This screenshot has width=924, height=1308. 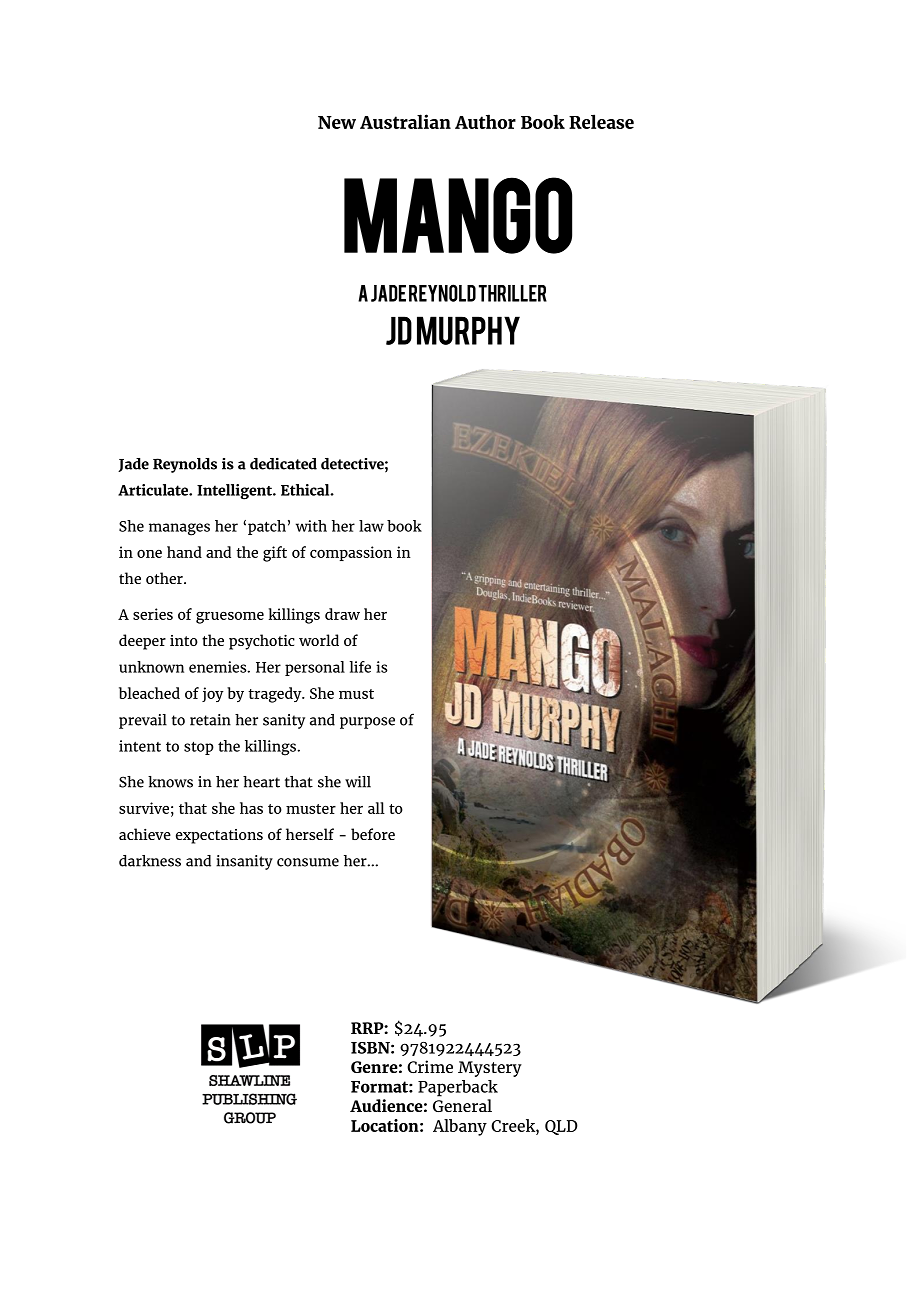 I want to click on into, so click(x=184, y=640).
